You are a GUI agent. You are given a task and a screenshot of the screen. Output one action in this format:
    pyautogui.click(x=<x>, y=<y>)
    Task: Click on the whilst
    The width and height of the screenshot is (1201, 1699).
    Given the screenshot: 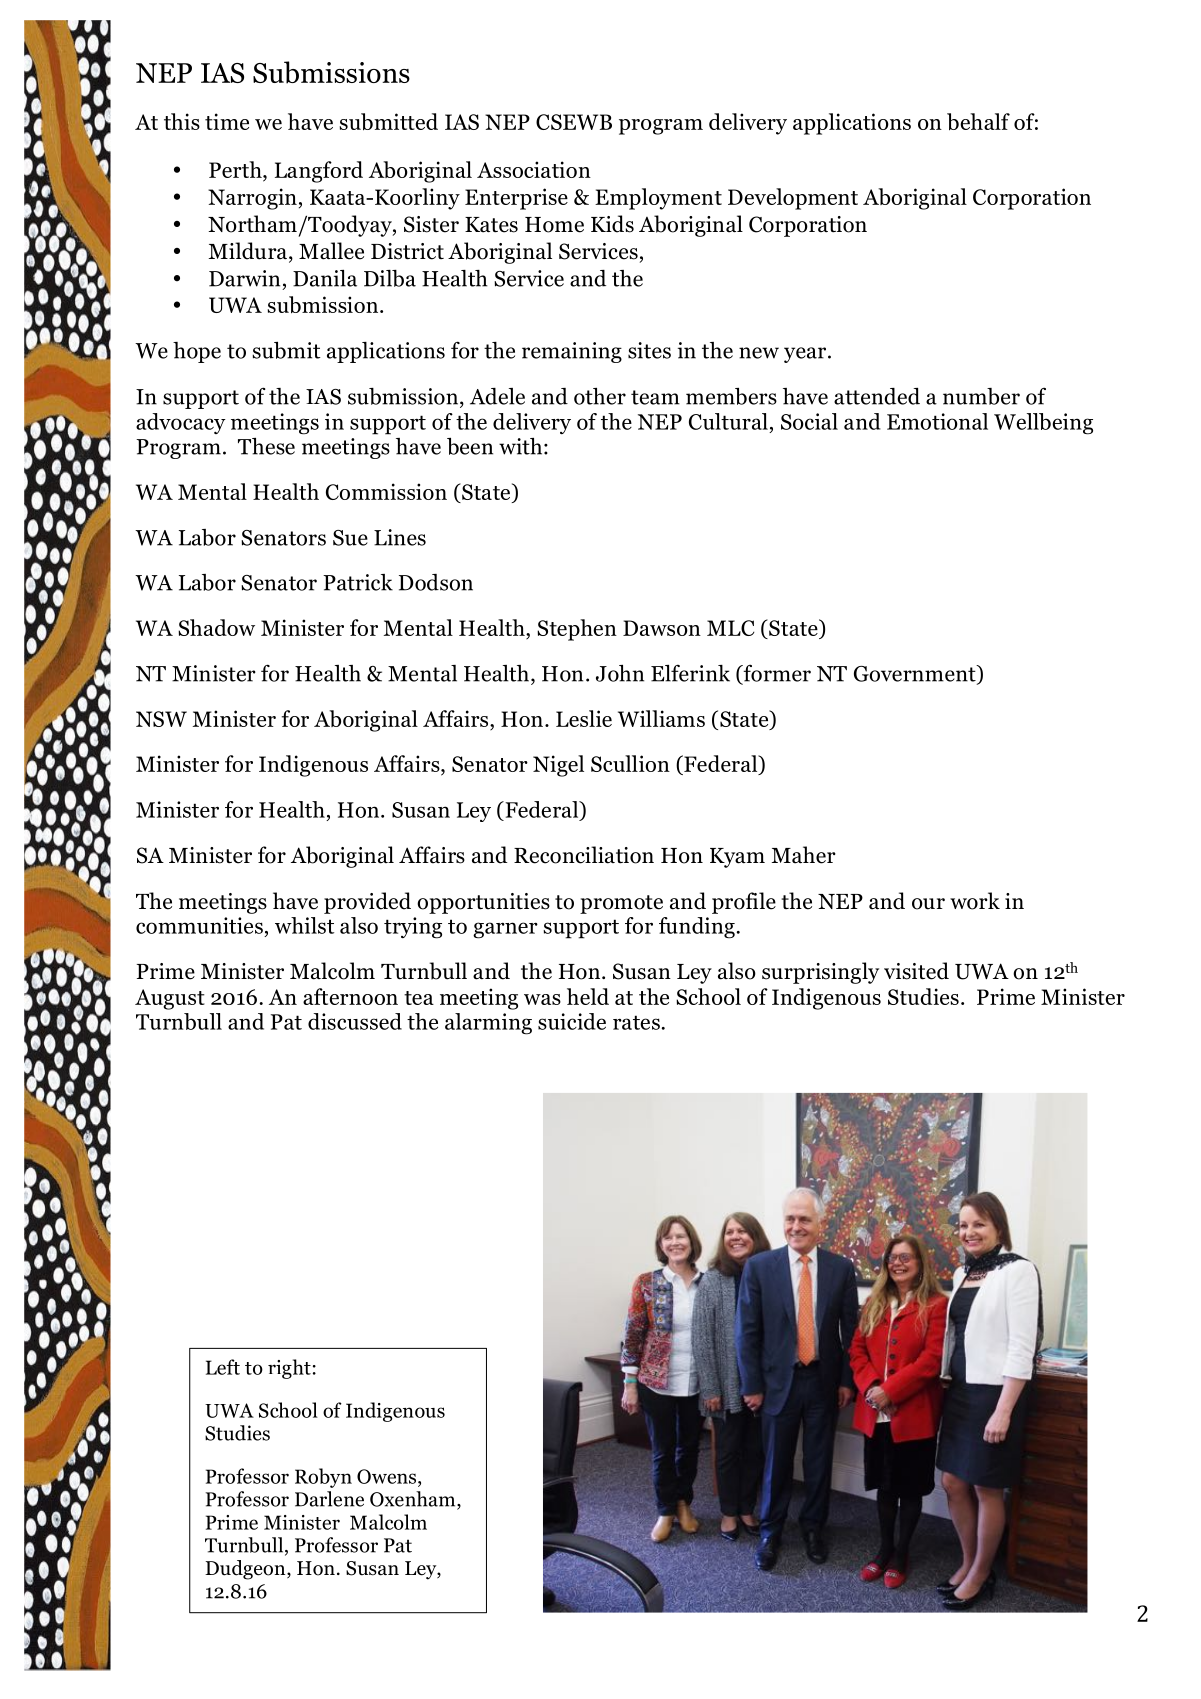 What is the action you would take?
    pyautogui.click(x=304, y=925)
